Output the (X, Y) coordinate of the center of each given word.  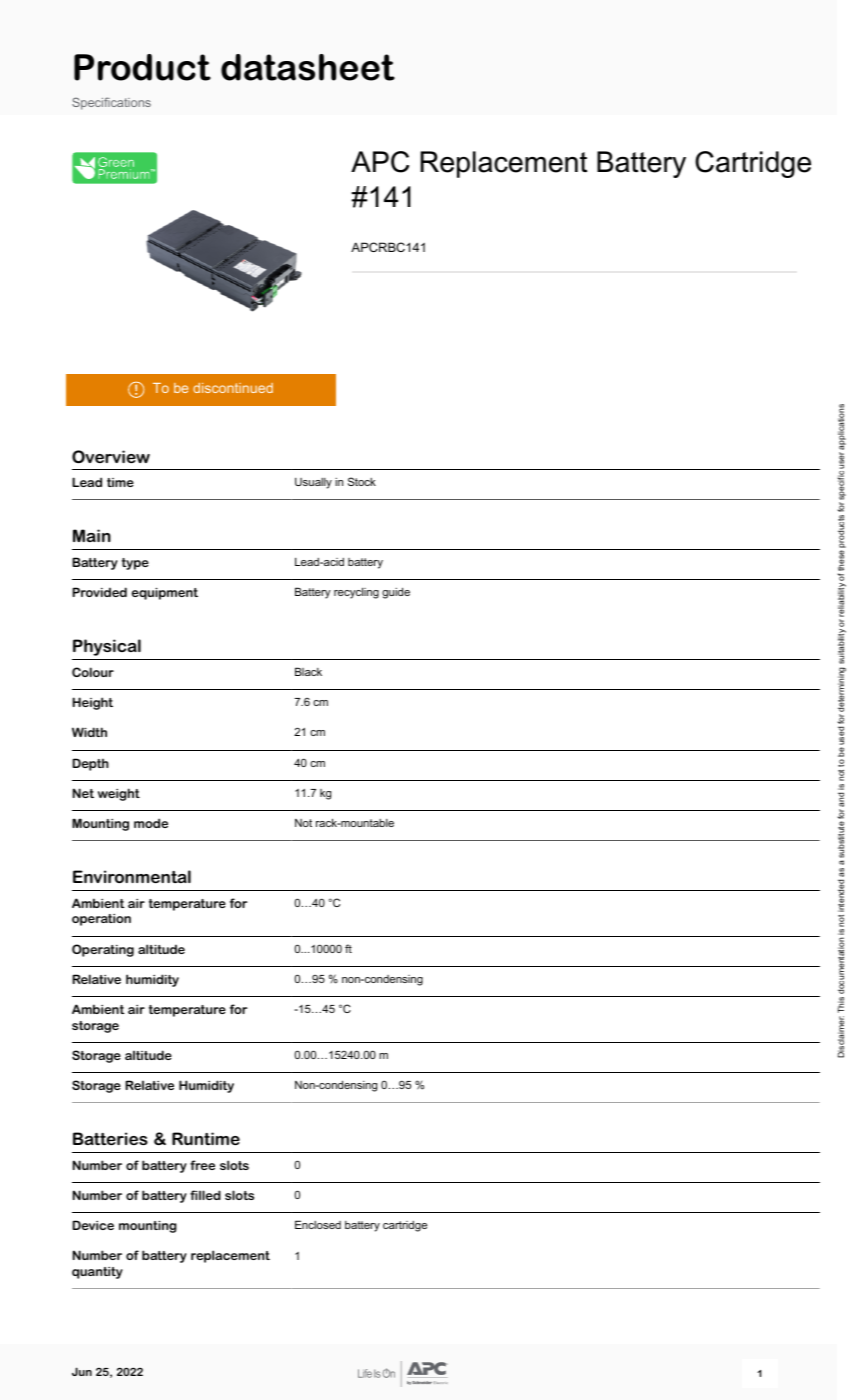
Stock (362, 481)
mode (151, 823)
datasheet (308, 67)
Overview (111, 456)
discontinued (233, 388)
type (135, 564)
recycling (356, 593)
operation (101, 920)
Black (308, 671)
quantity (97, 1273)
